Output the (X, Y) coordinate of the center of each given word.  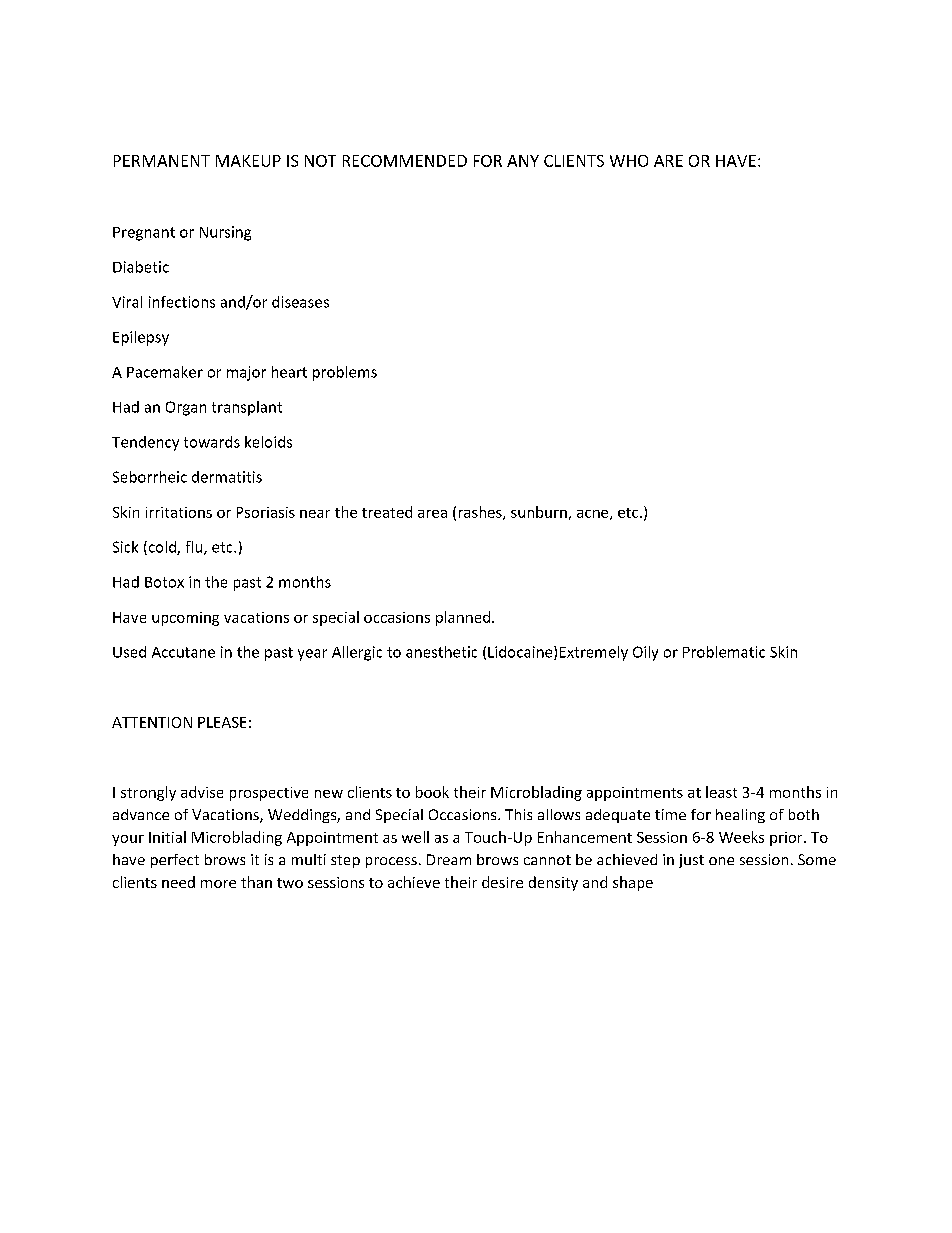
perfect (175, 861)
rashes (481, 513)
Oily (645, 653)
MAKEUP (248, 161)
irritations (179, 512)
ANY (523, 161)
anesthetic (441, 652)
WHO (629, 161)
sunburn (539, 512)
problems (345, 373)
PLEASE (222, 722)
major (246, 373)
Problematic (724, 652)
